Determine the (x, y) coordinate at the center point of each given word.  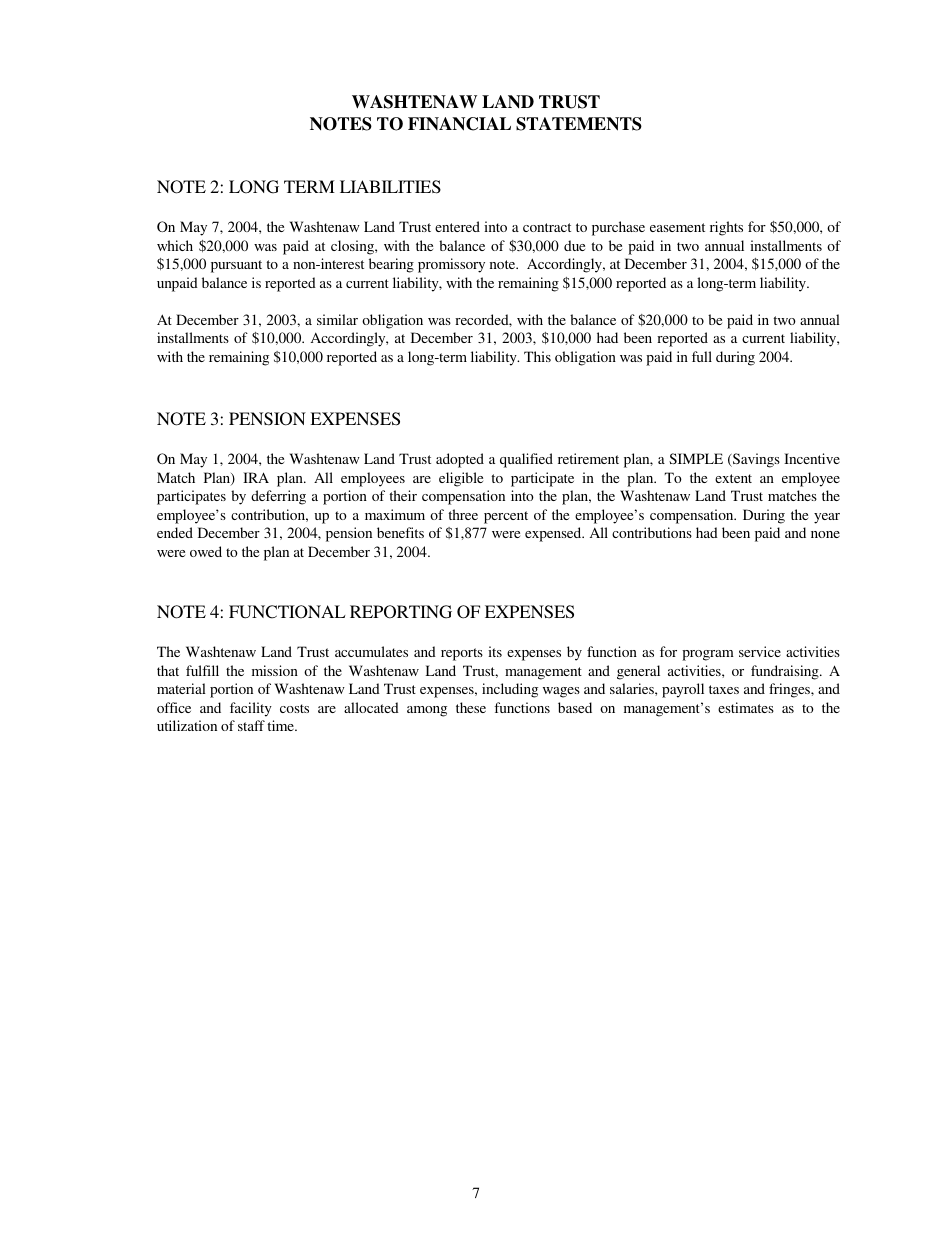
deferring (278, 497)
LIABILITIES (390, 187)
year (827, 518)
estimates (746, 707)
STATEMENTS (579, 124)
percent (506, 517)
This (537, 356)
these (471, 707)
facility (251, 709)
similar (337, 319)
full (702, 356)
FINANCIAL (459, 124)
